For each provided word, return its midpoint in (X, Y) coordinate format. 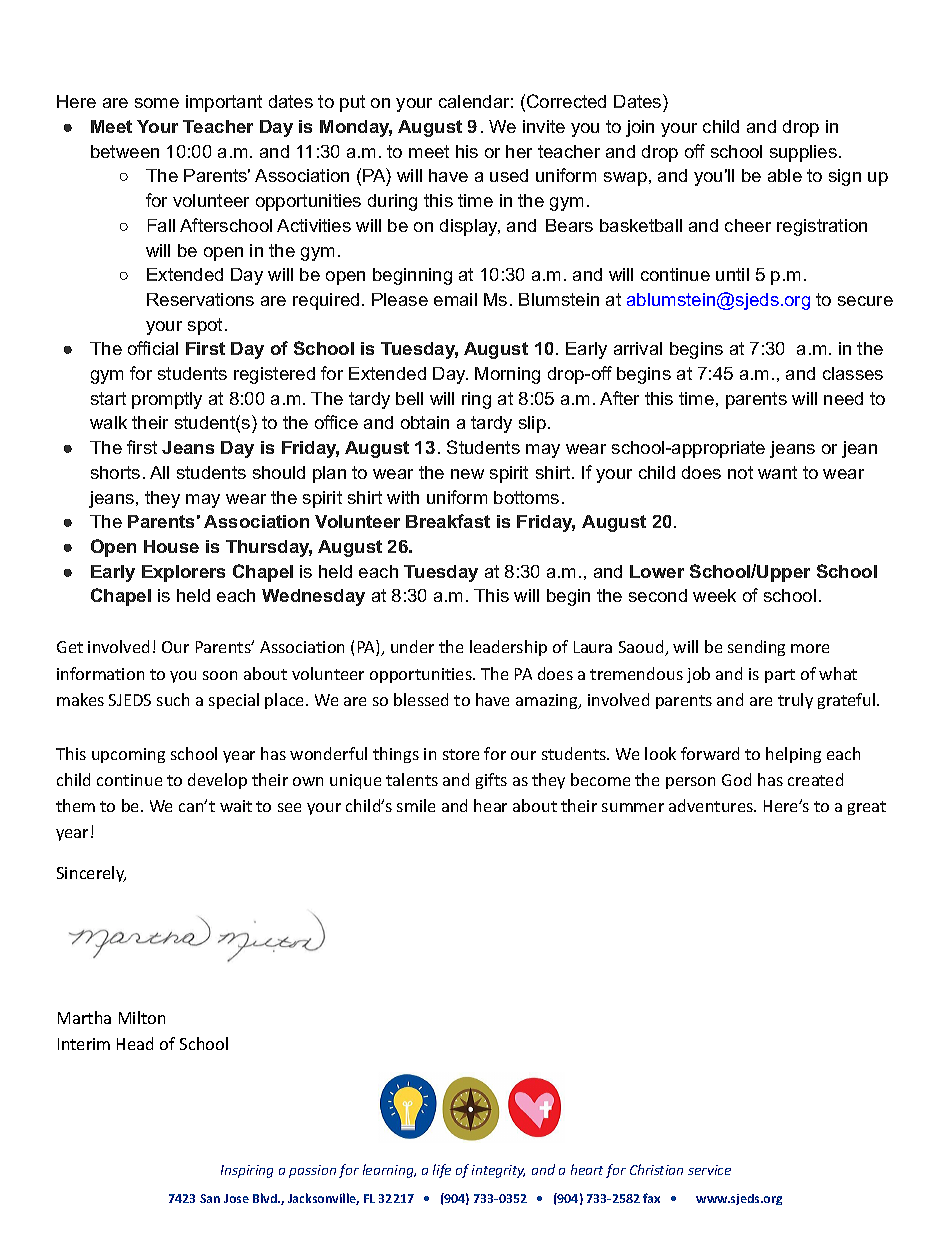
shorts (115, 472)
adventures (712, 805)
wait (236, 806)
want (777, 472)
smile (416, 805)
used (509, 175)
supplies (803, 153)
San (210, 1198)
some (157, 103)
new (467, 474)
